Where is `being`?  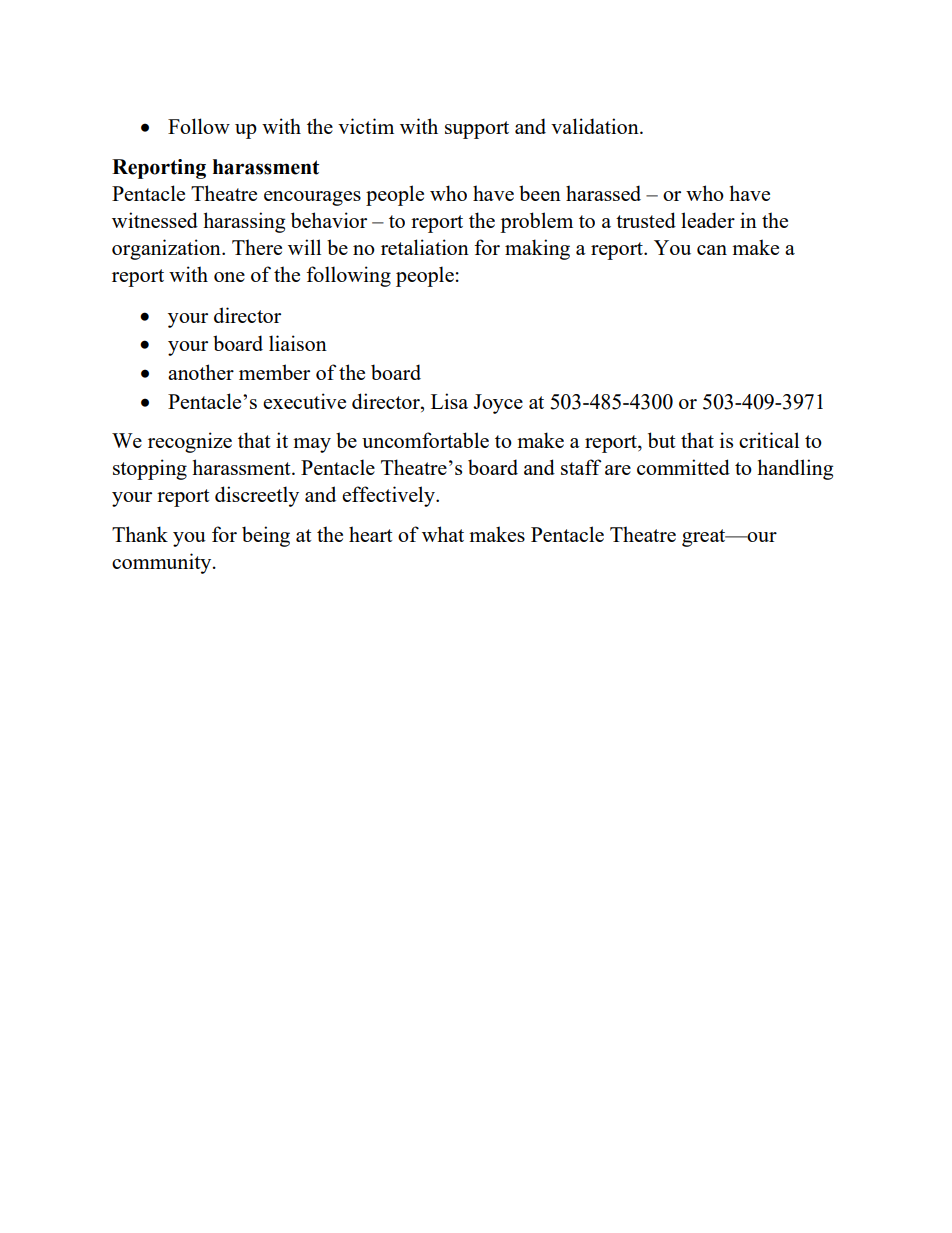 being is located at coordinates (266, 536).
